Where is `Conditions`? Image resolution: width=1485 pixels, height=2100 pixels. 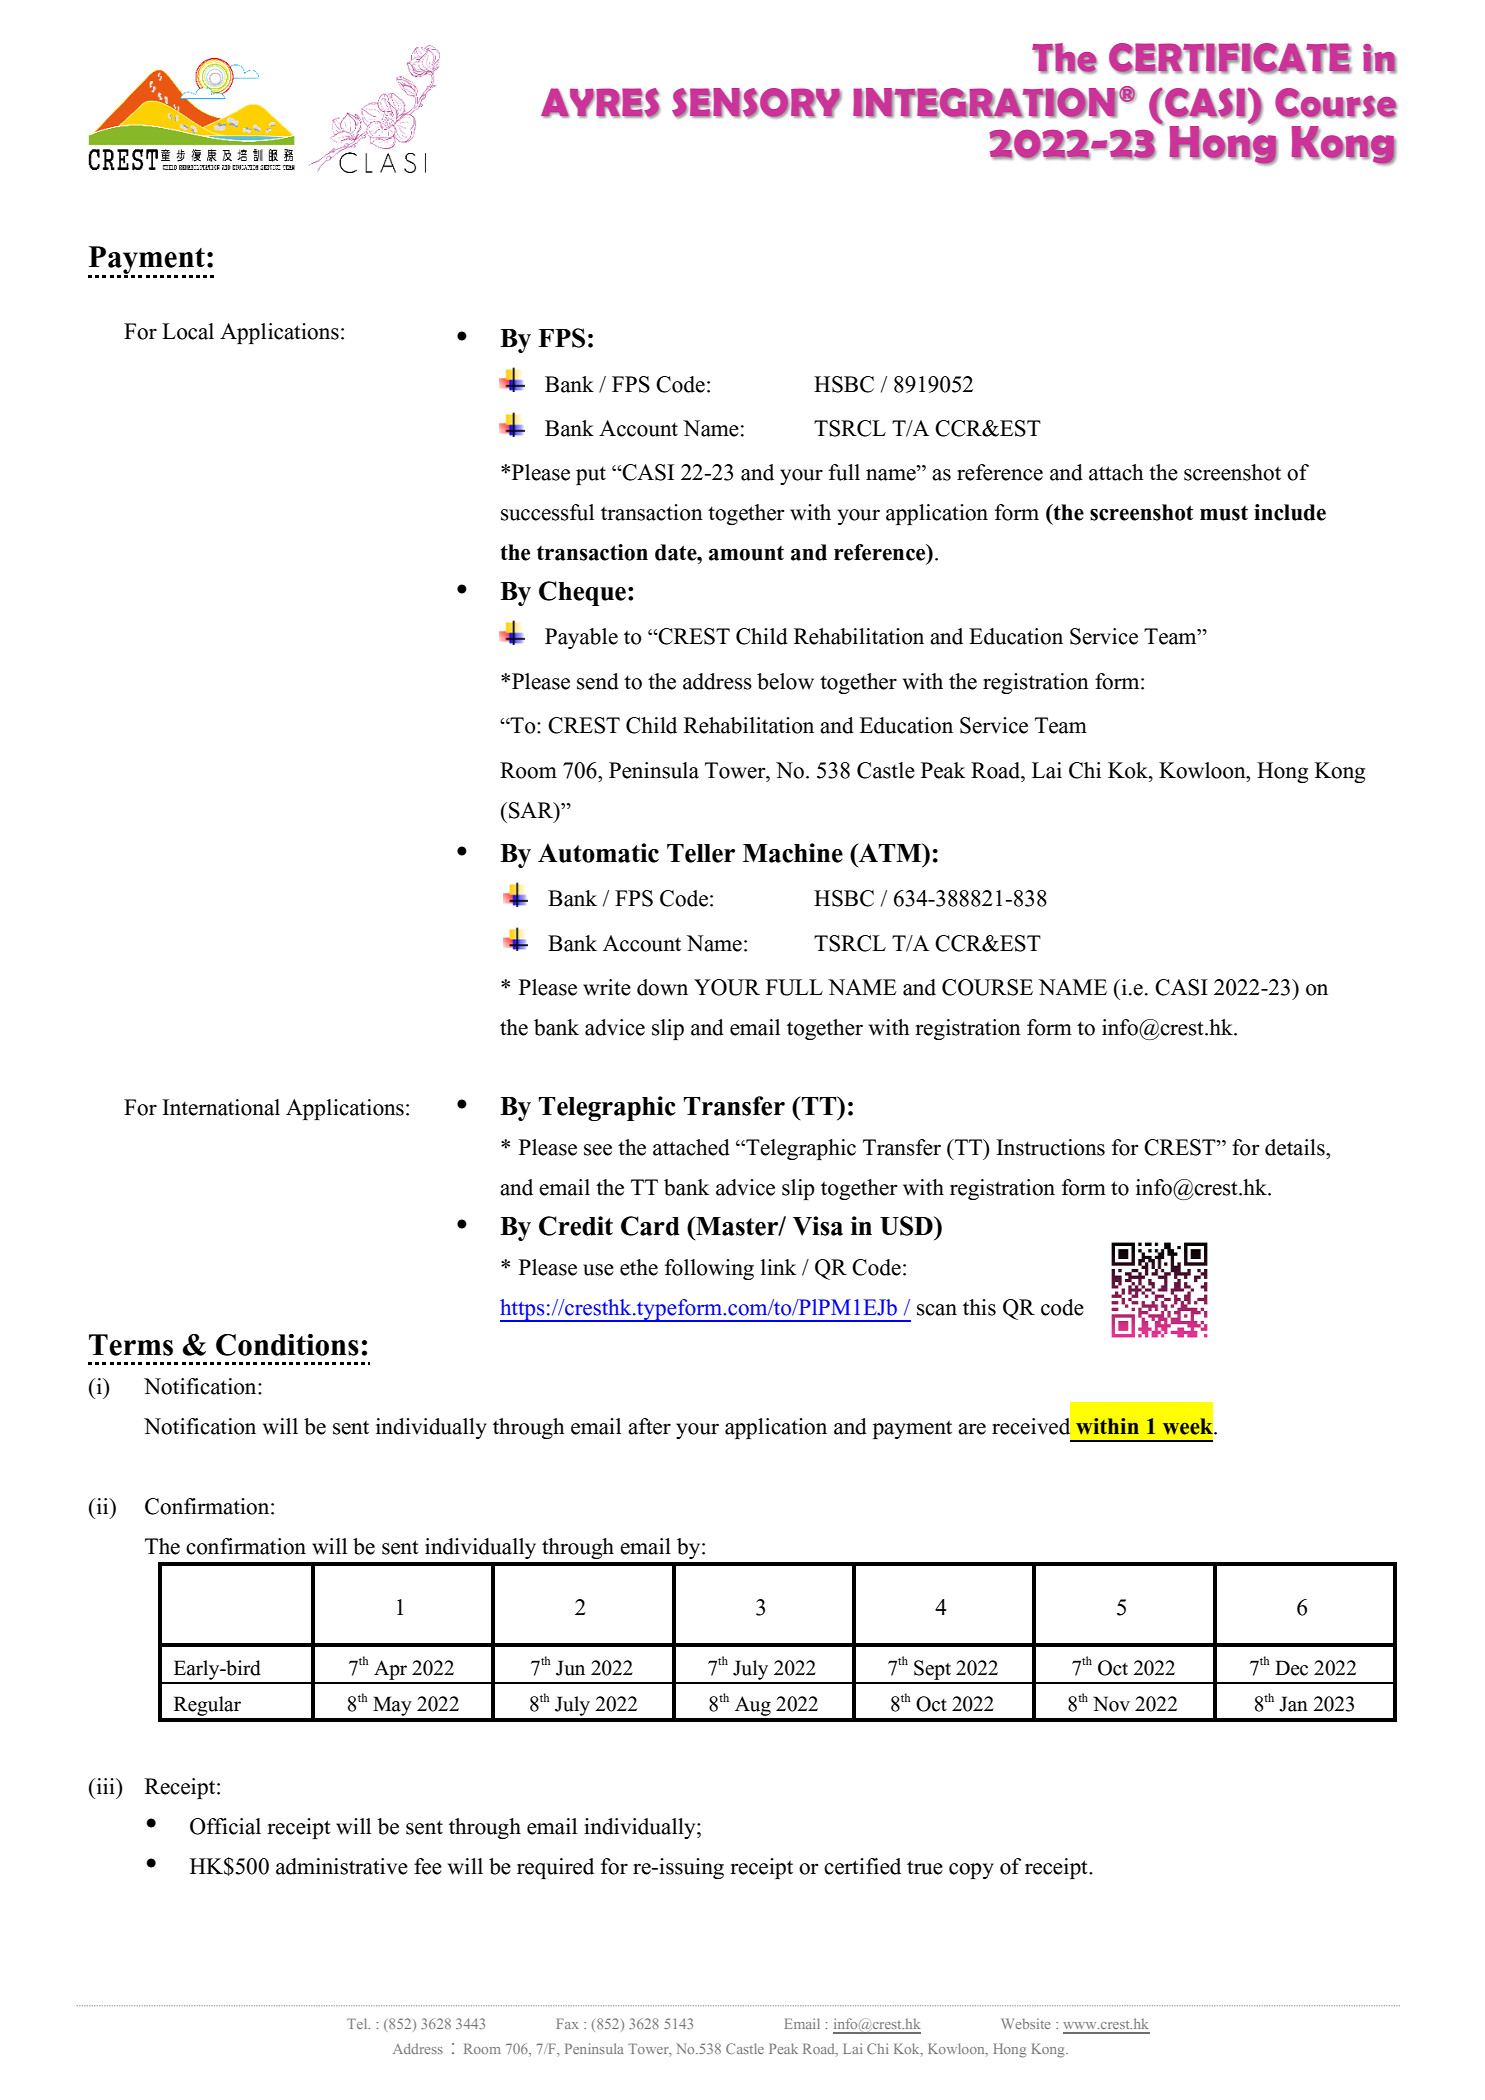 Conditions is located at coordinates (287, 1345).
